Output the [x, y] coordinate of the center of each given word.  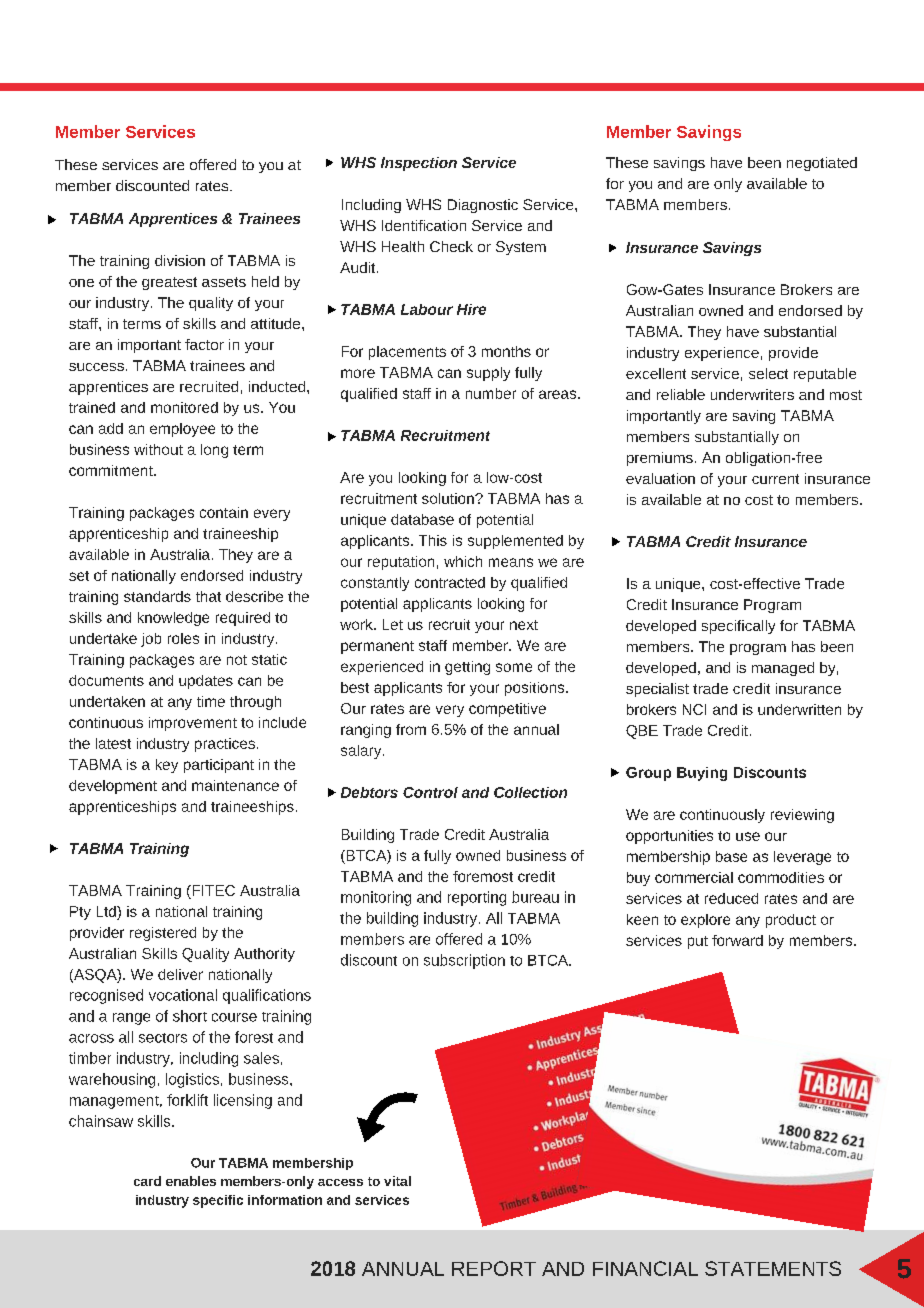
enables [191, 1181]
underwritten [799, 709]
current [775, 479]
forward [737, 940]
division [180, 260]
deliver [180, 974]
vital [397, 1181]
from [411, 729]
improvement [193, 724]
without [158, 449]
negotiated [822, 164]
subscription [464, 961]
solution [449, 498]
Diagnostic [483, 206]
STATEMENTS [773, 1268]
